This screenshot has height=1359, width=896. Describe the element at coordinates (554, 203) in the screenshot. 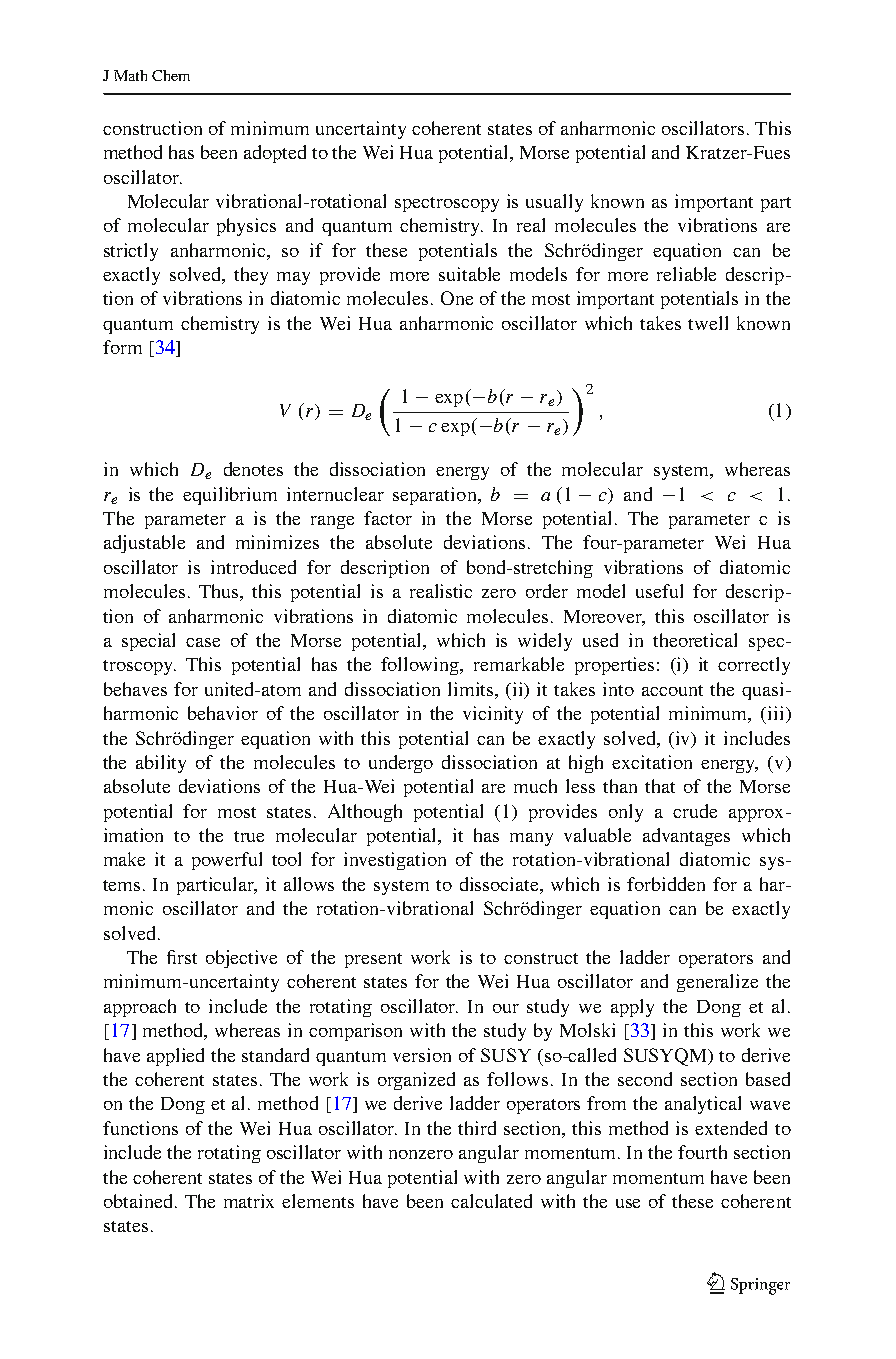

I see `usually` at that location.
